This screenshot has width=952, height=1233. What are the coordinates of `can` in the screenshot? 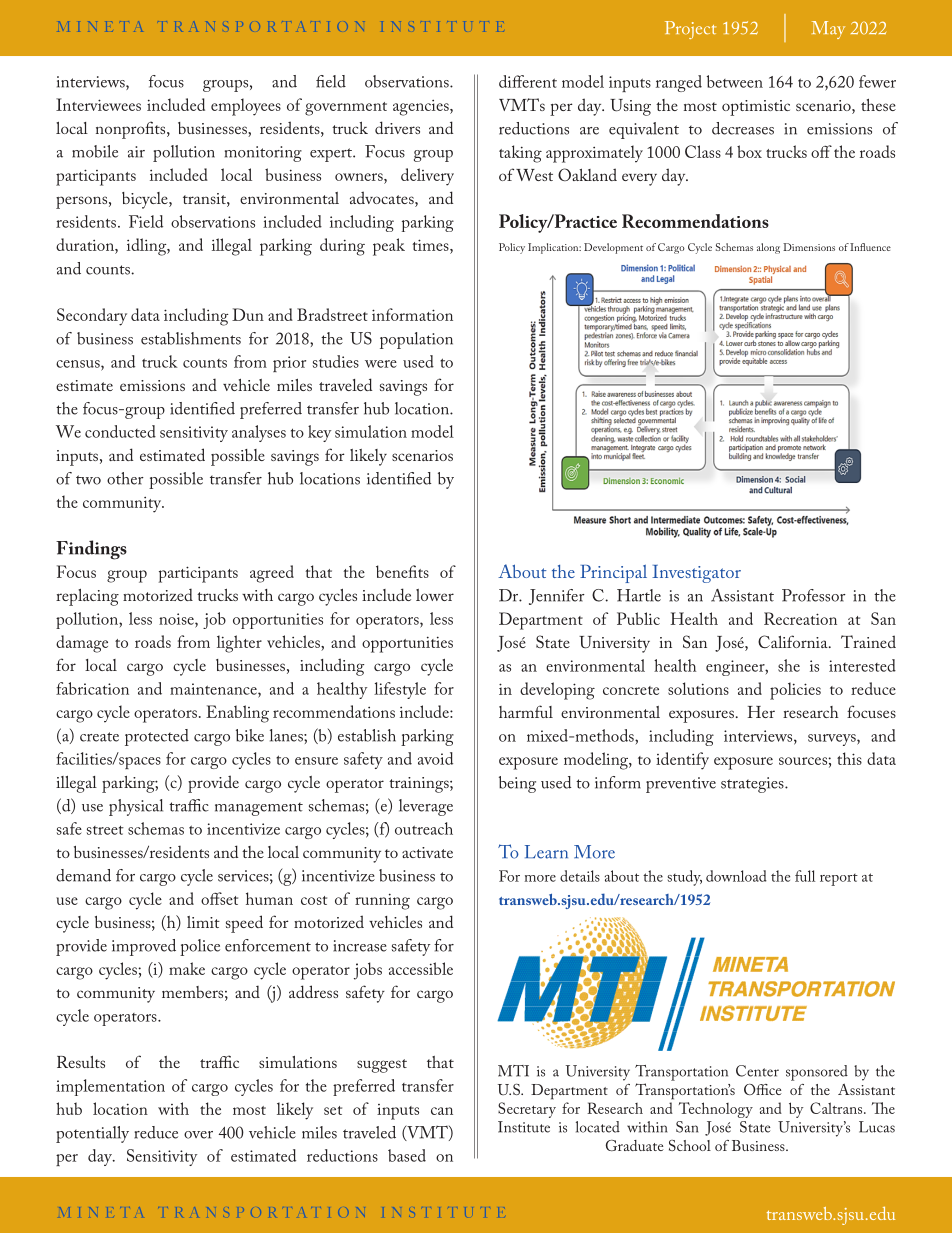 It's located at (442, 1111).
